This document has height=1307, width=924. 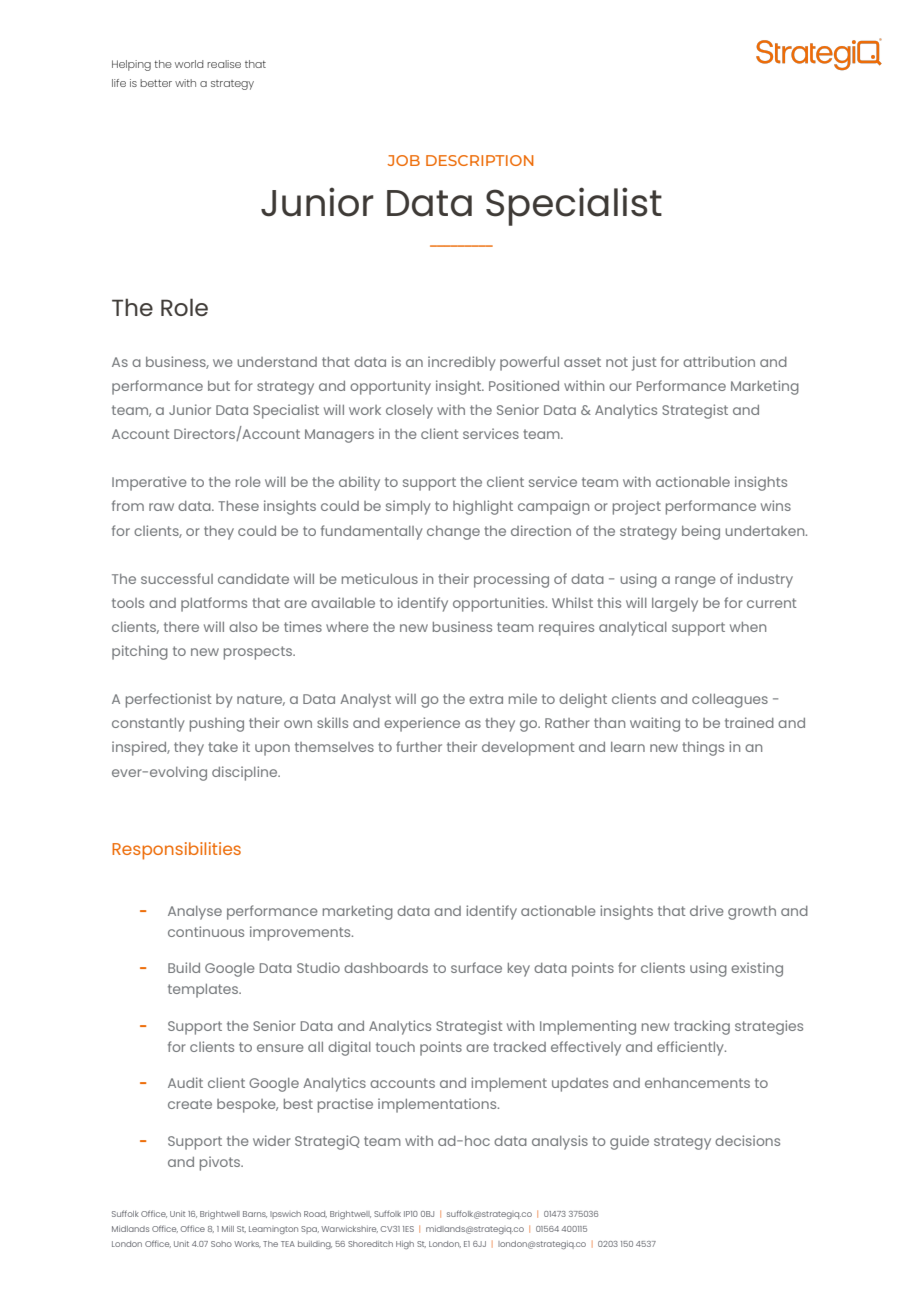 I want to click on extra, so click(x=486, y=699).
